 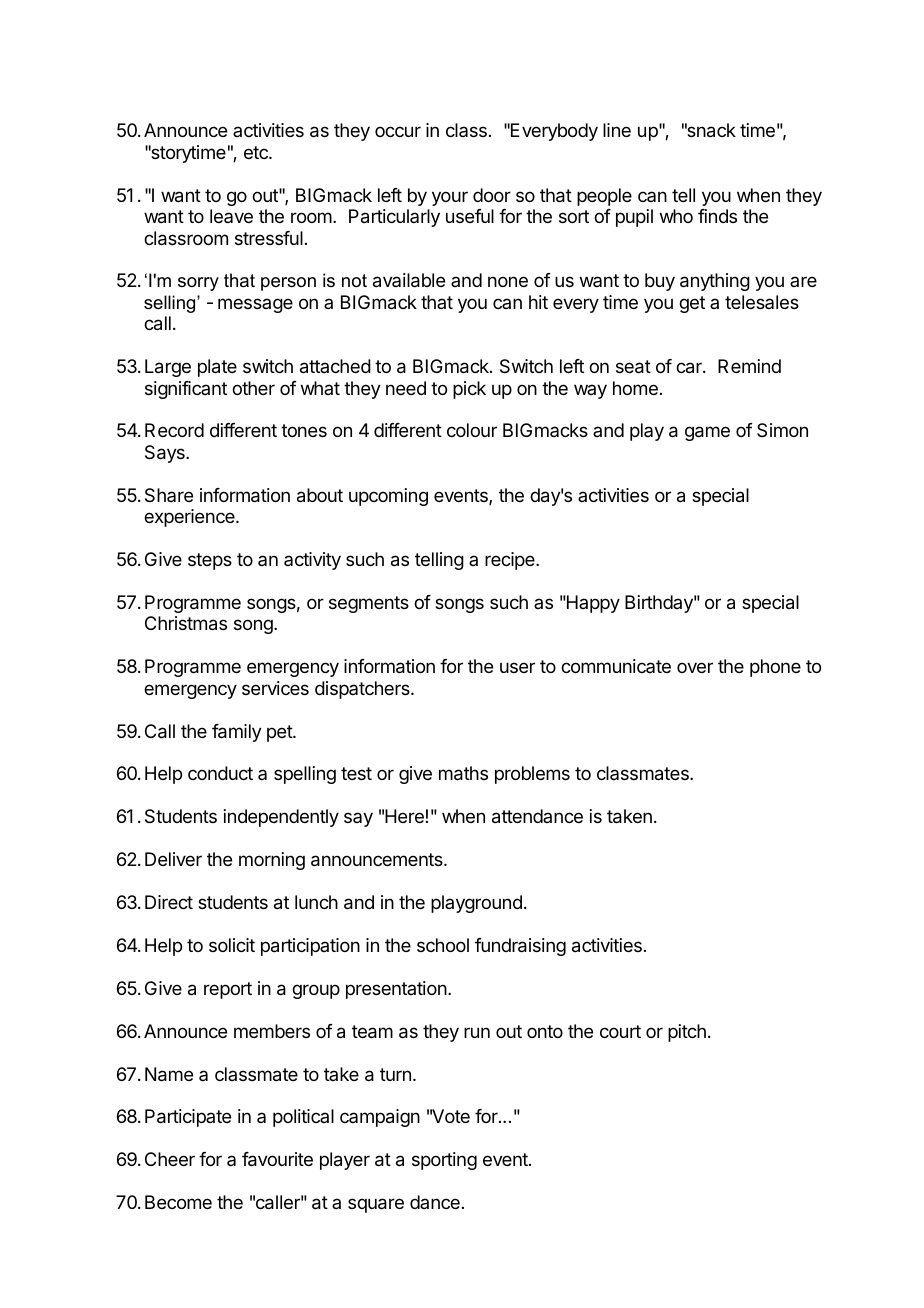 What do you see at coordinates (717, 216) in the screenshot?
I see `finds` at bounding box center [717, 216].
